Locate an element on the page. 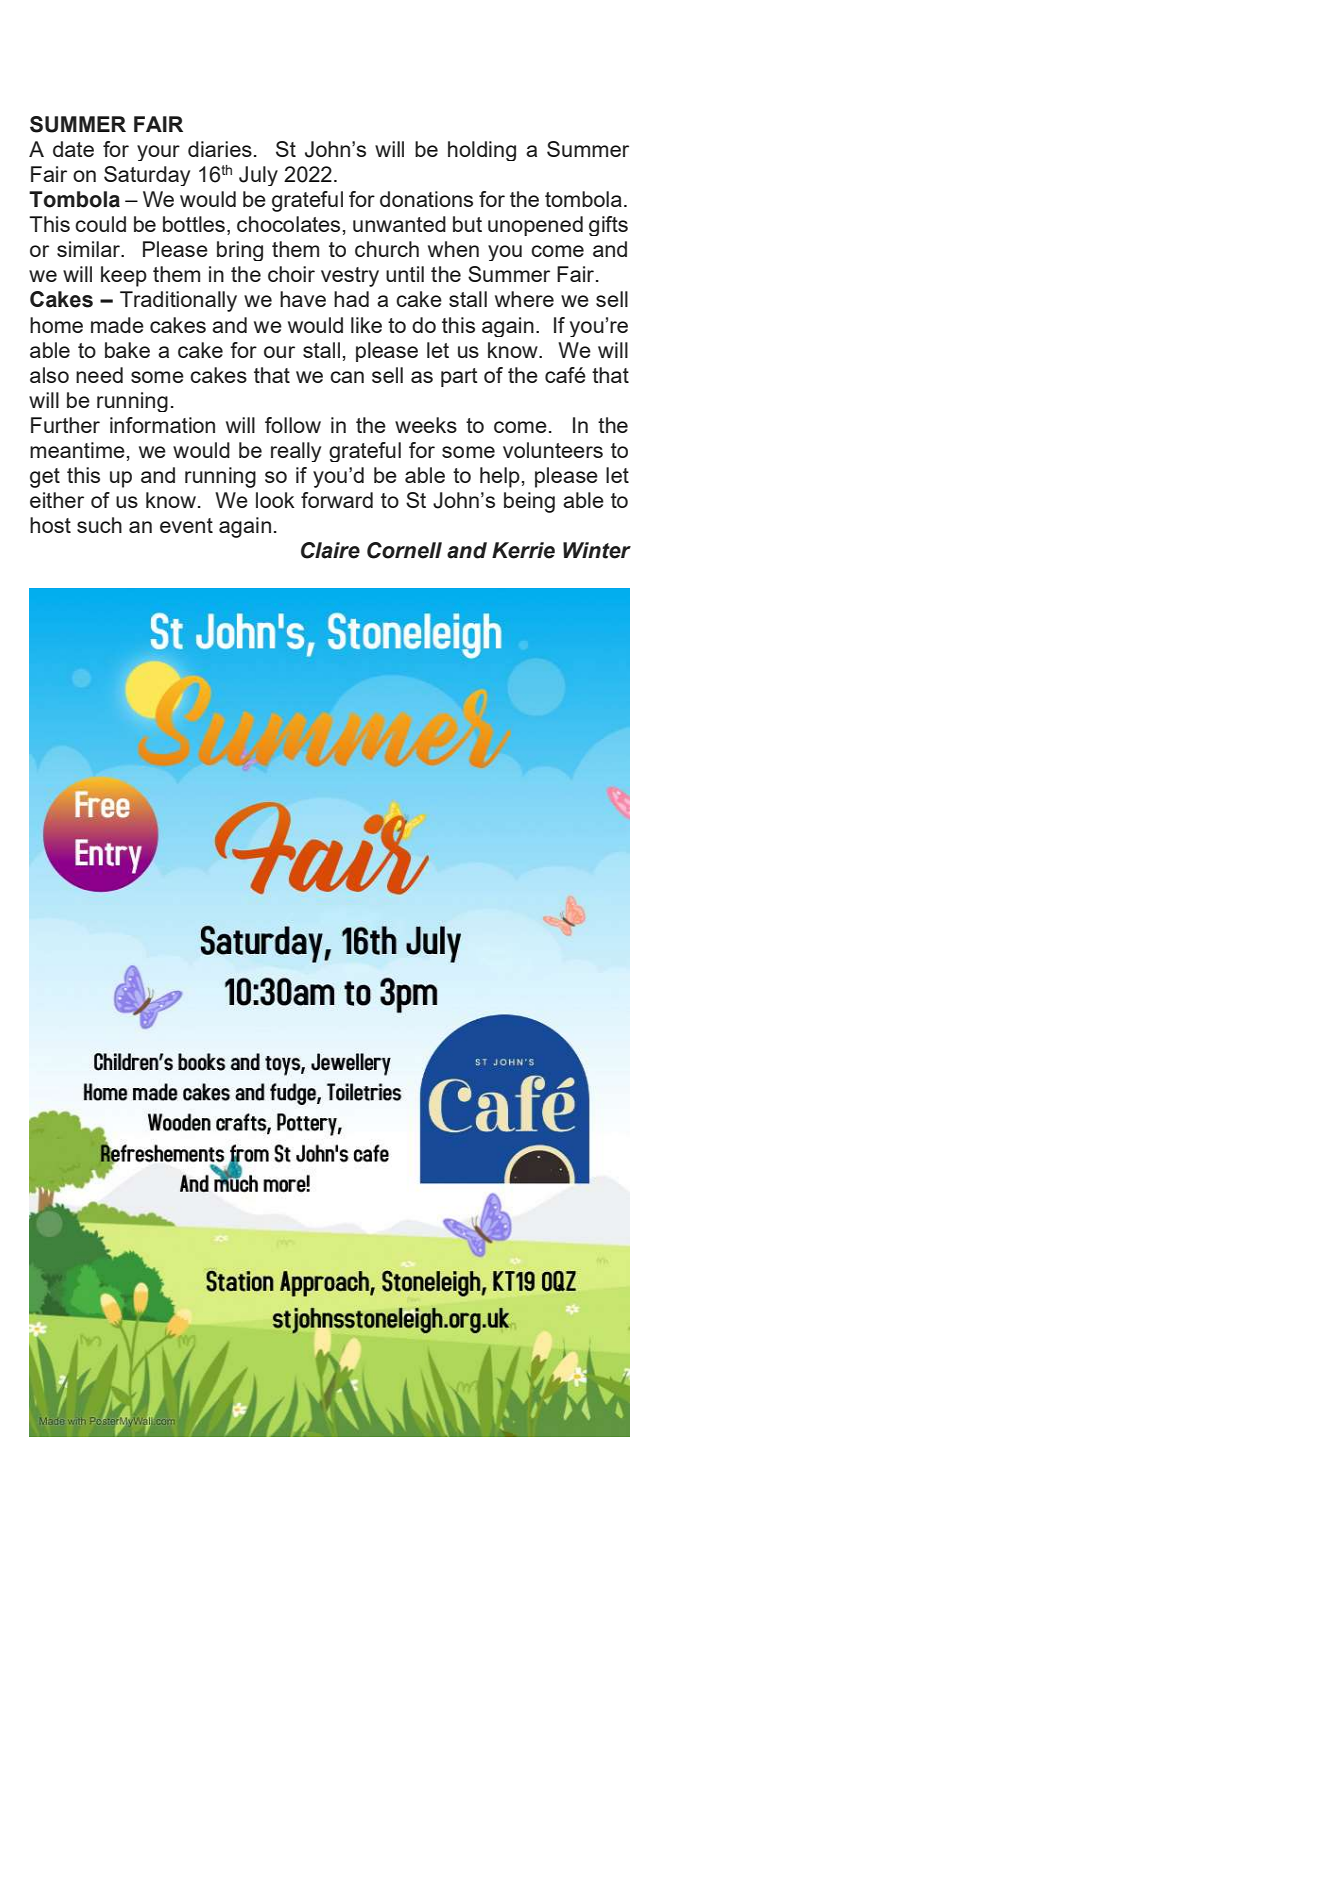 Image resolution: width=1336 pixels, height=1889 pixels. follow is located at coordinates (293, 425).
